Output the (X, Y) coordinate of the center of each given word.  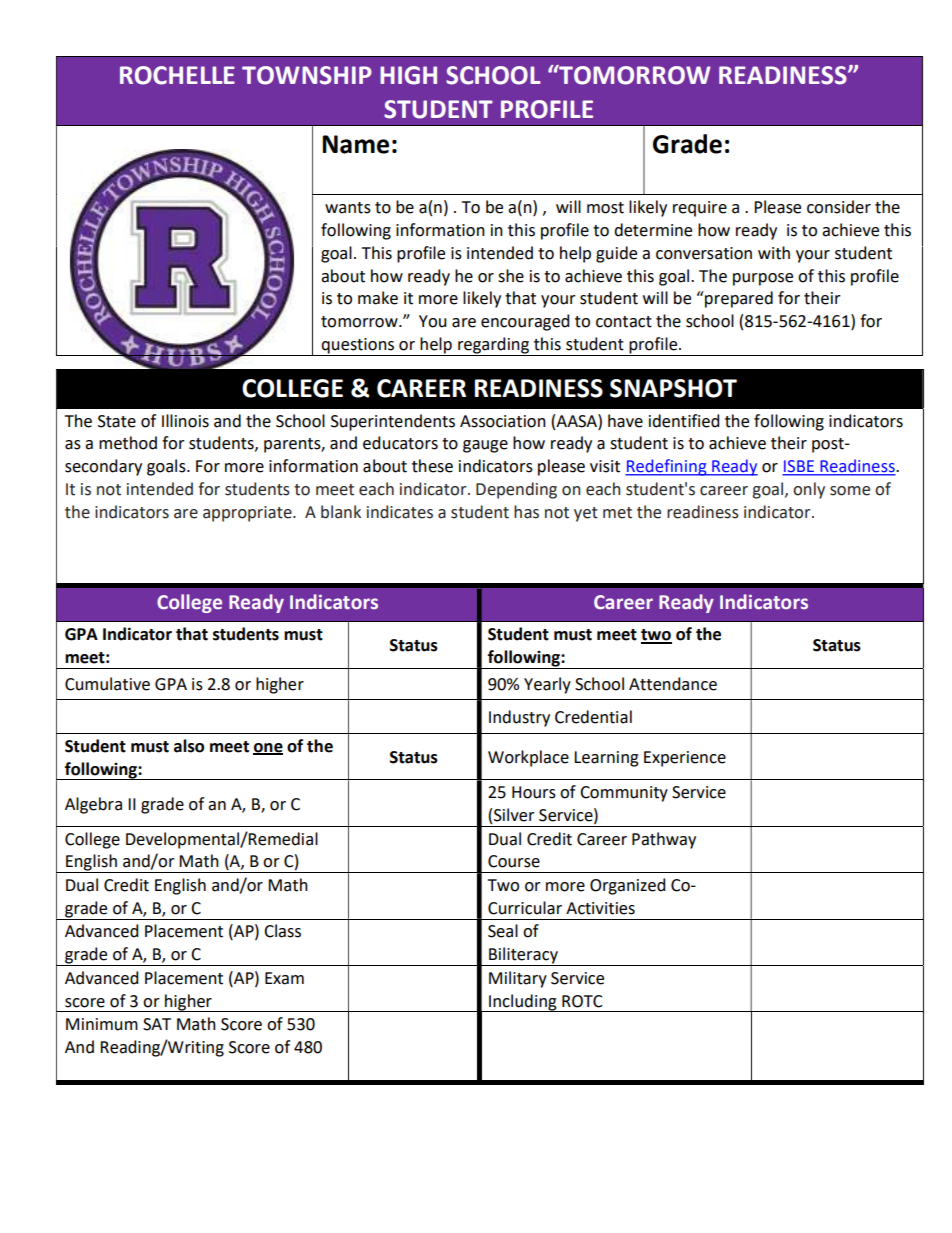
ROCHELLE (177, 75)
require (700, 209)
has (526, 512)
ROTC (582, 1001)
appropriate (248, 514)
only (809, 490)
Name (355, 144)
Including (523, 1003)
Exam (284, 978)
